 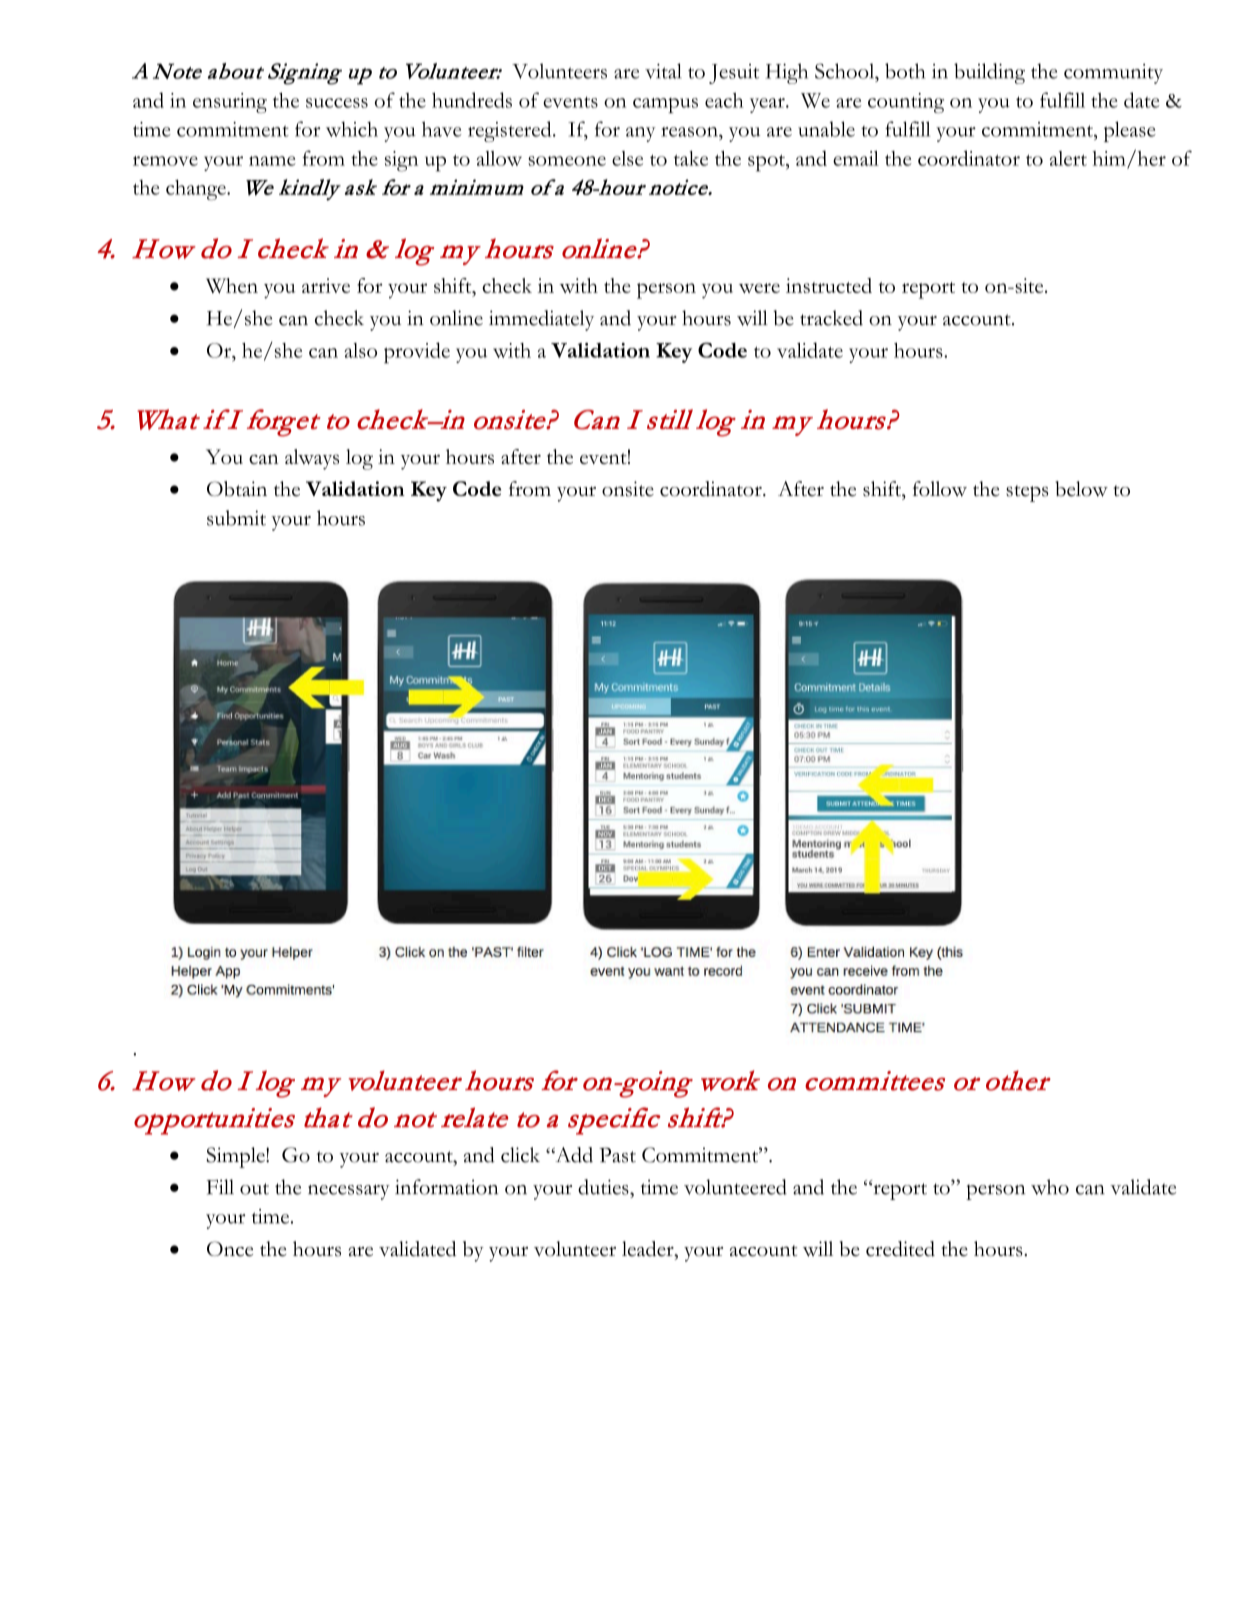 I want to click on Past, so click(x=617, y=1155).
